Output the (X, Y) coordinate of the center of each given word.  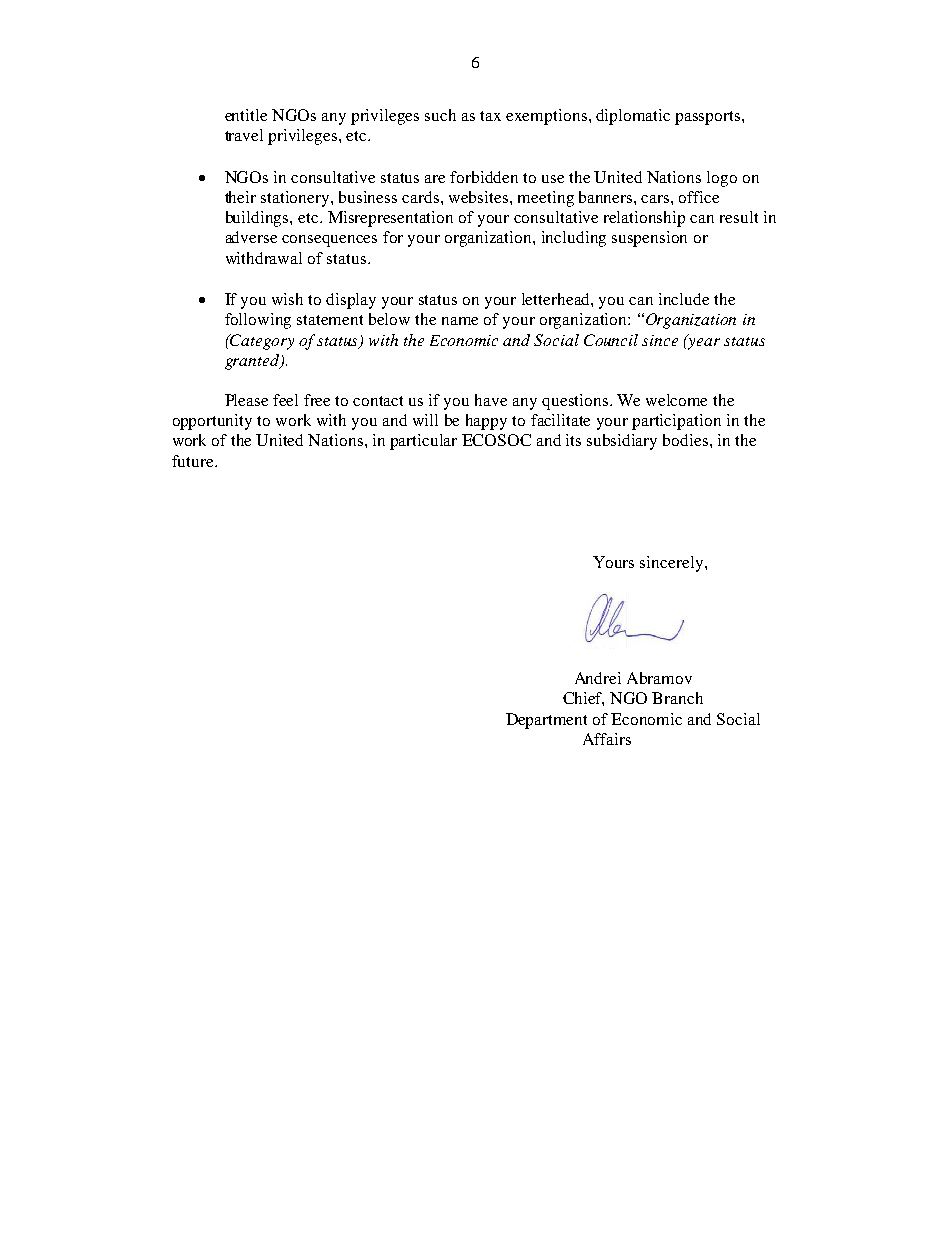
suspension (649, 239)
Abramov (659, 678)
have (491, 400)
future (194, 461)
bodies (687, 440)
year (703, 342)
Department (546, 721)
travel (244, 135)
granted (253, 362)
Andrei (598, 678)
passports (709, 118)
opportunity (212, 422)
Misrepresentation (390, 219)
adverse (251, 237)
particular (423, 442)
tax (490, 116)
